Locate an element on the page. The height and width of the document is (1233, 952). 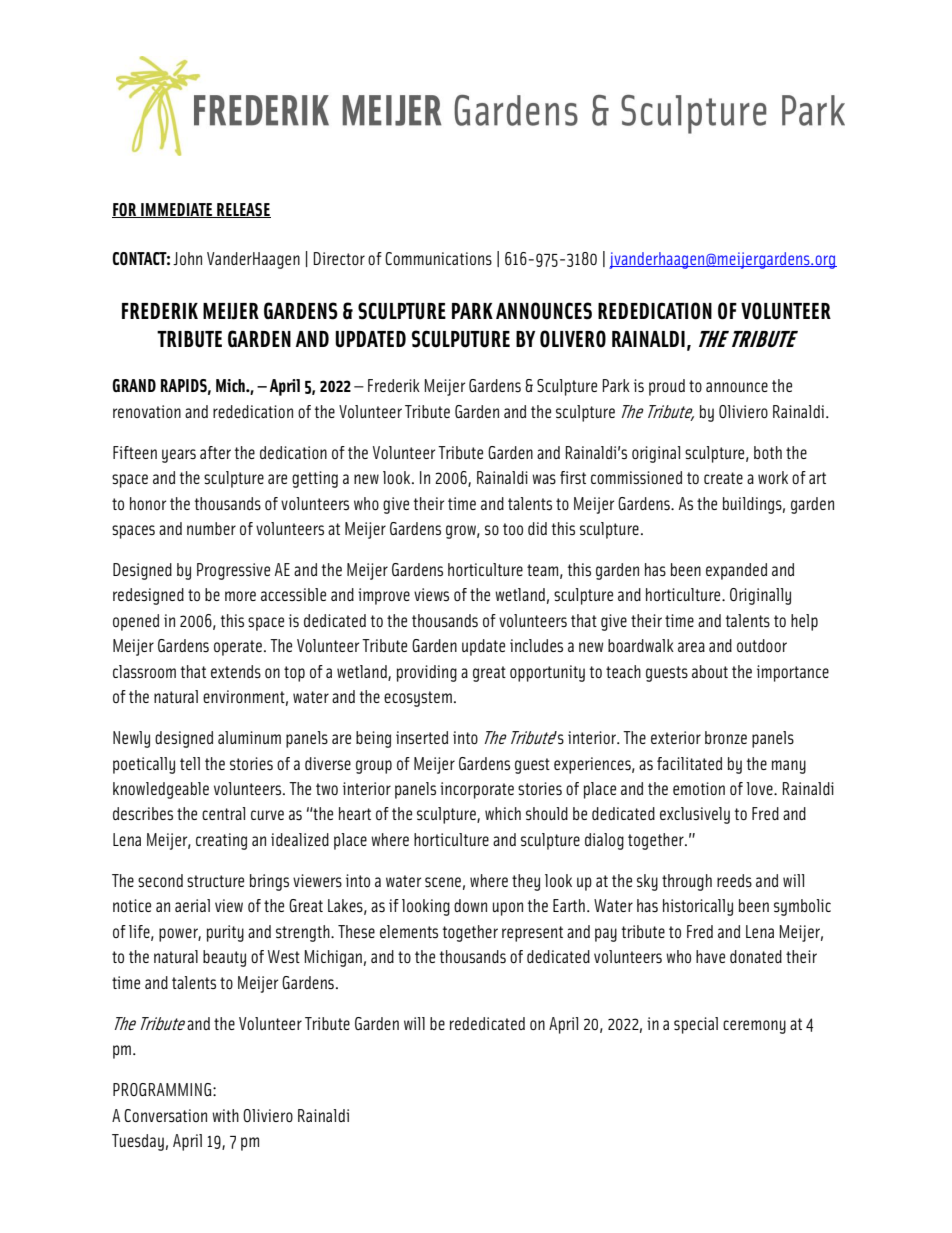
special is located at coordinates (696, 1025).
